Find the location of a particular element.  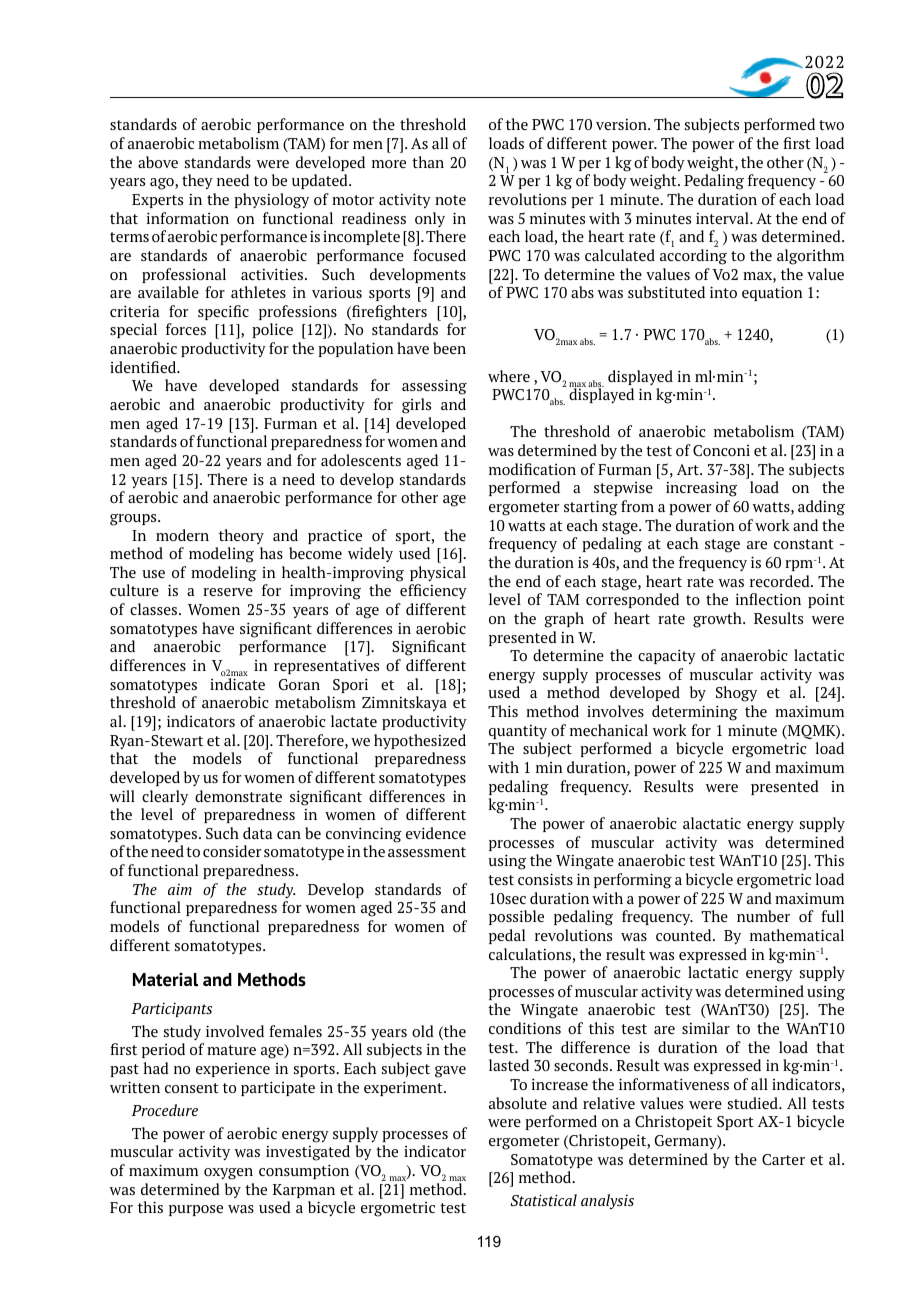

evidence is located at coordinates (436, 833).
